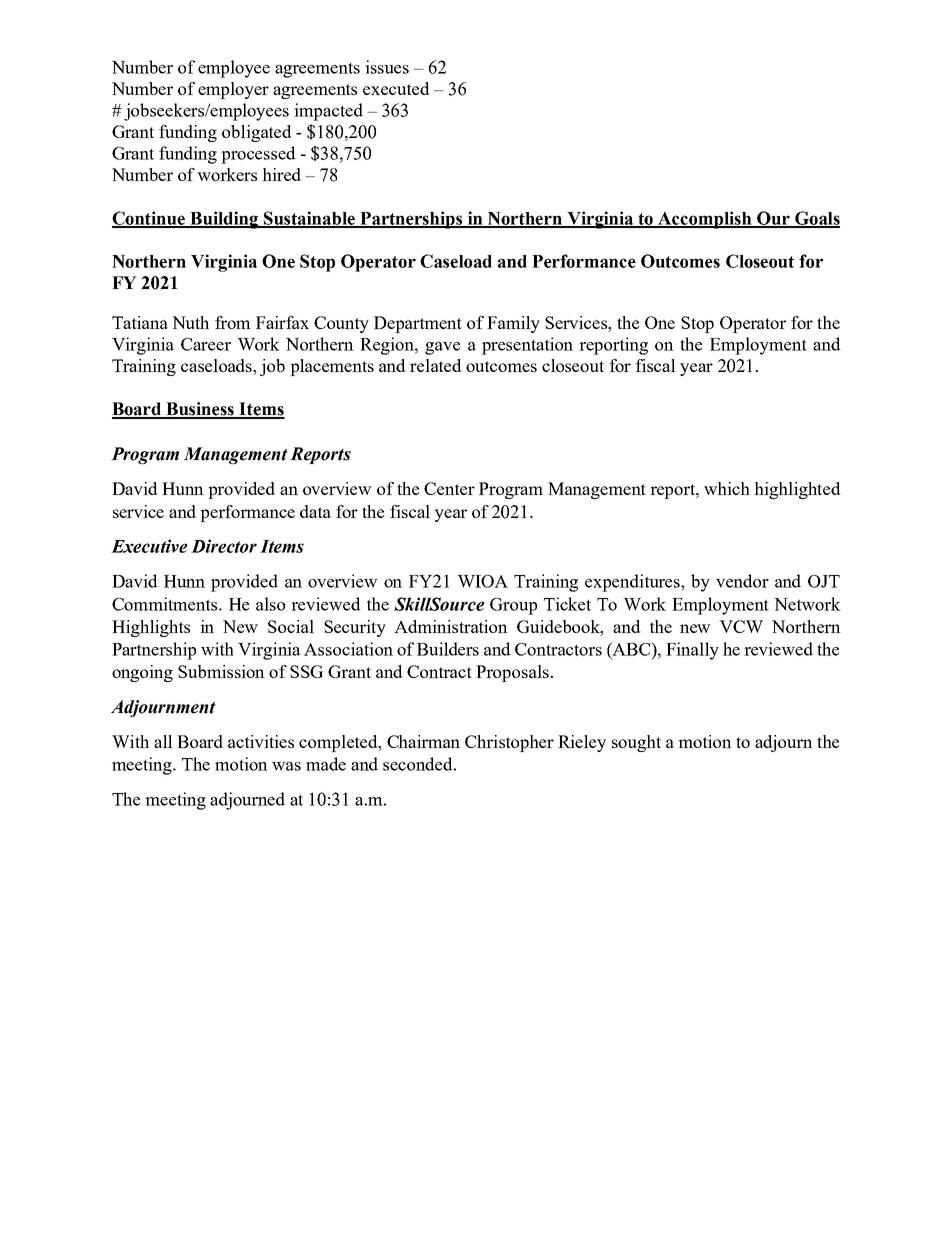 The image size is (952, 1233). Describe the element at coordinates (396, 88) in the page. I see `executed` at that location.
